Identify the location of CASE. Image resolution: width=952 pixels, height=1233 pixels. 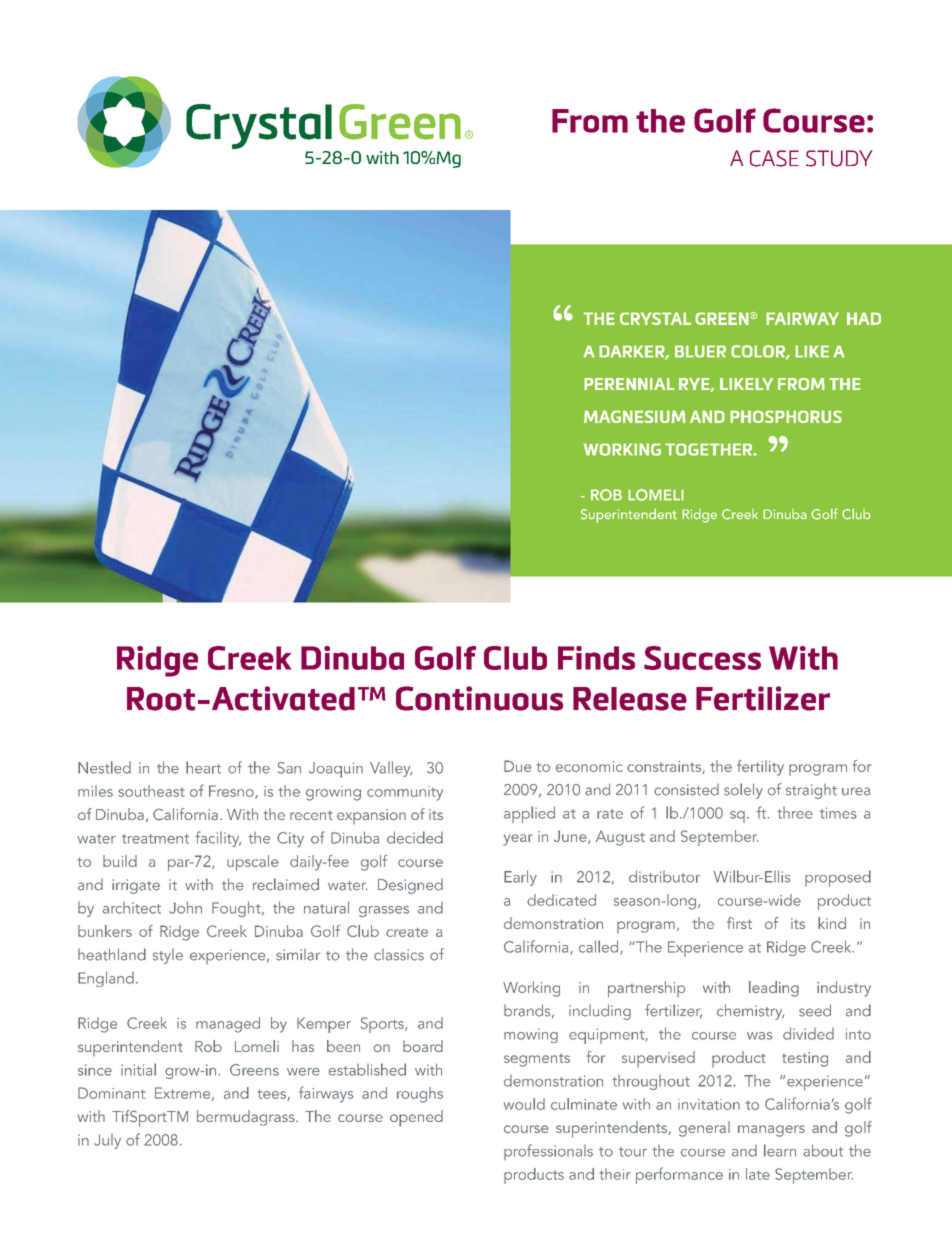
(774, 158).
